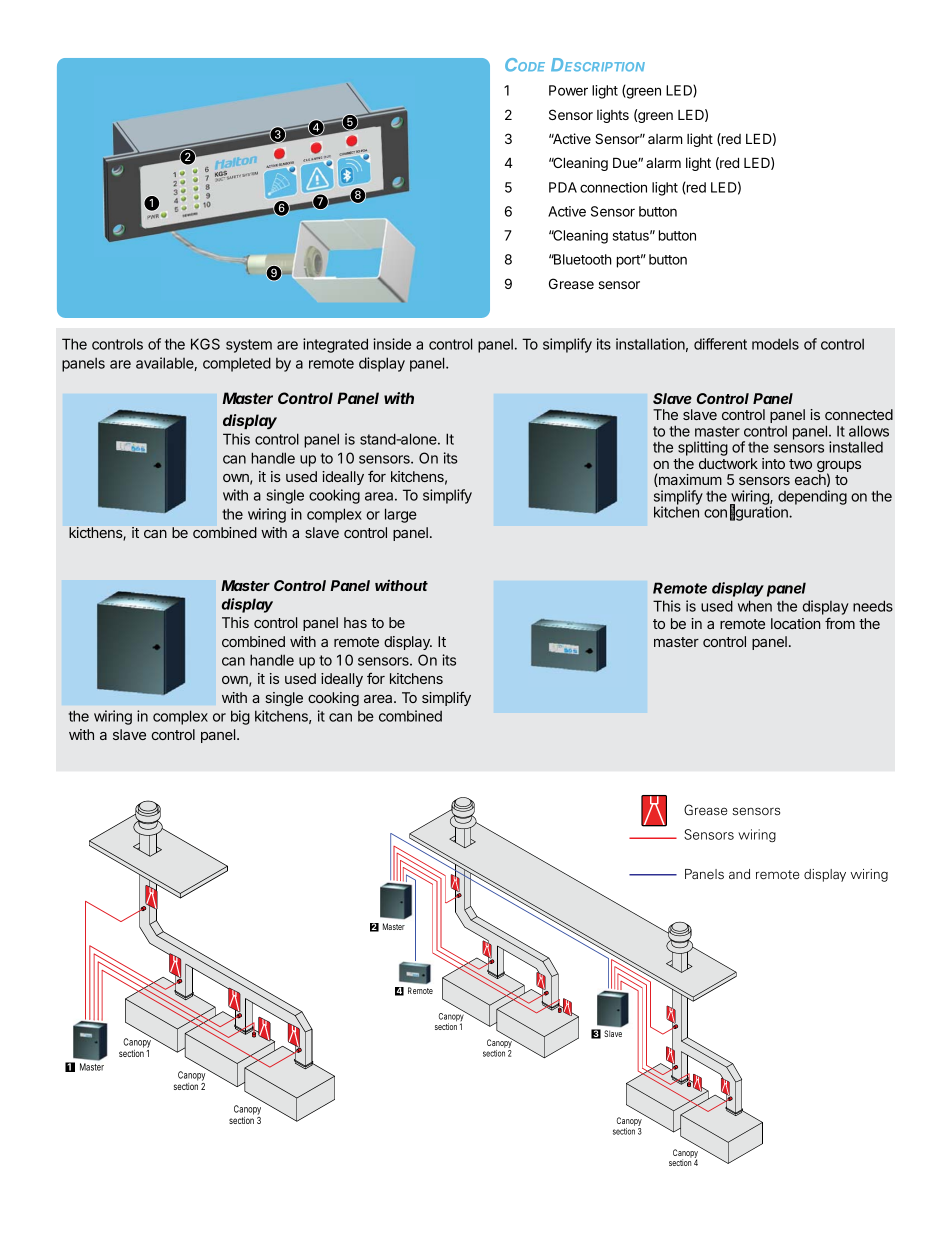 The width and height of the screenshot is (952, 1233). What do you see at coordinates (581, 259) in the screenshot?
I see `Bluetooth` at bounding box center [581, 259].
